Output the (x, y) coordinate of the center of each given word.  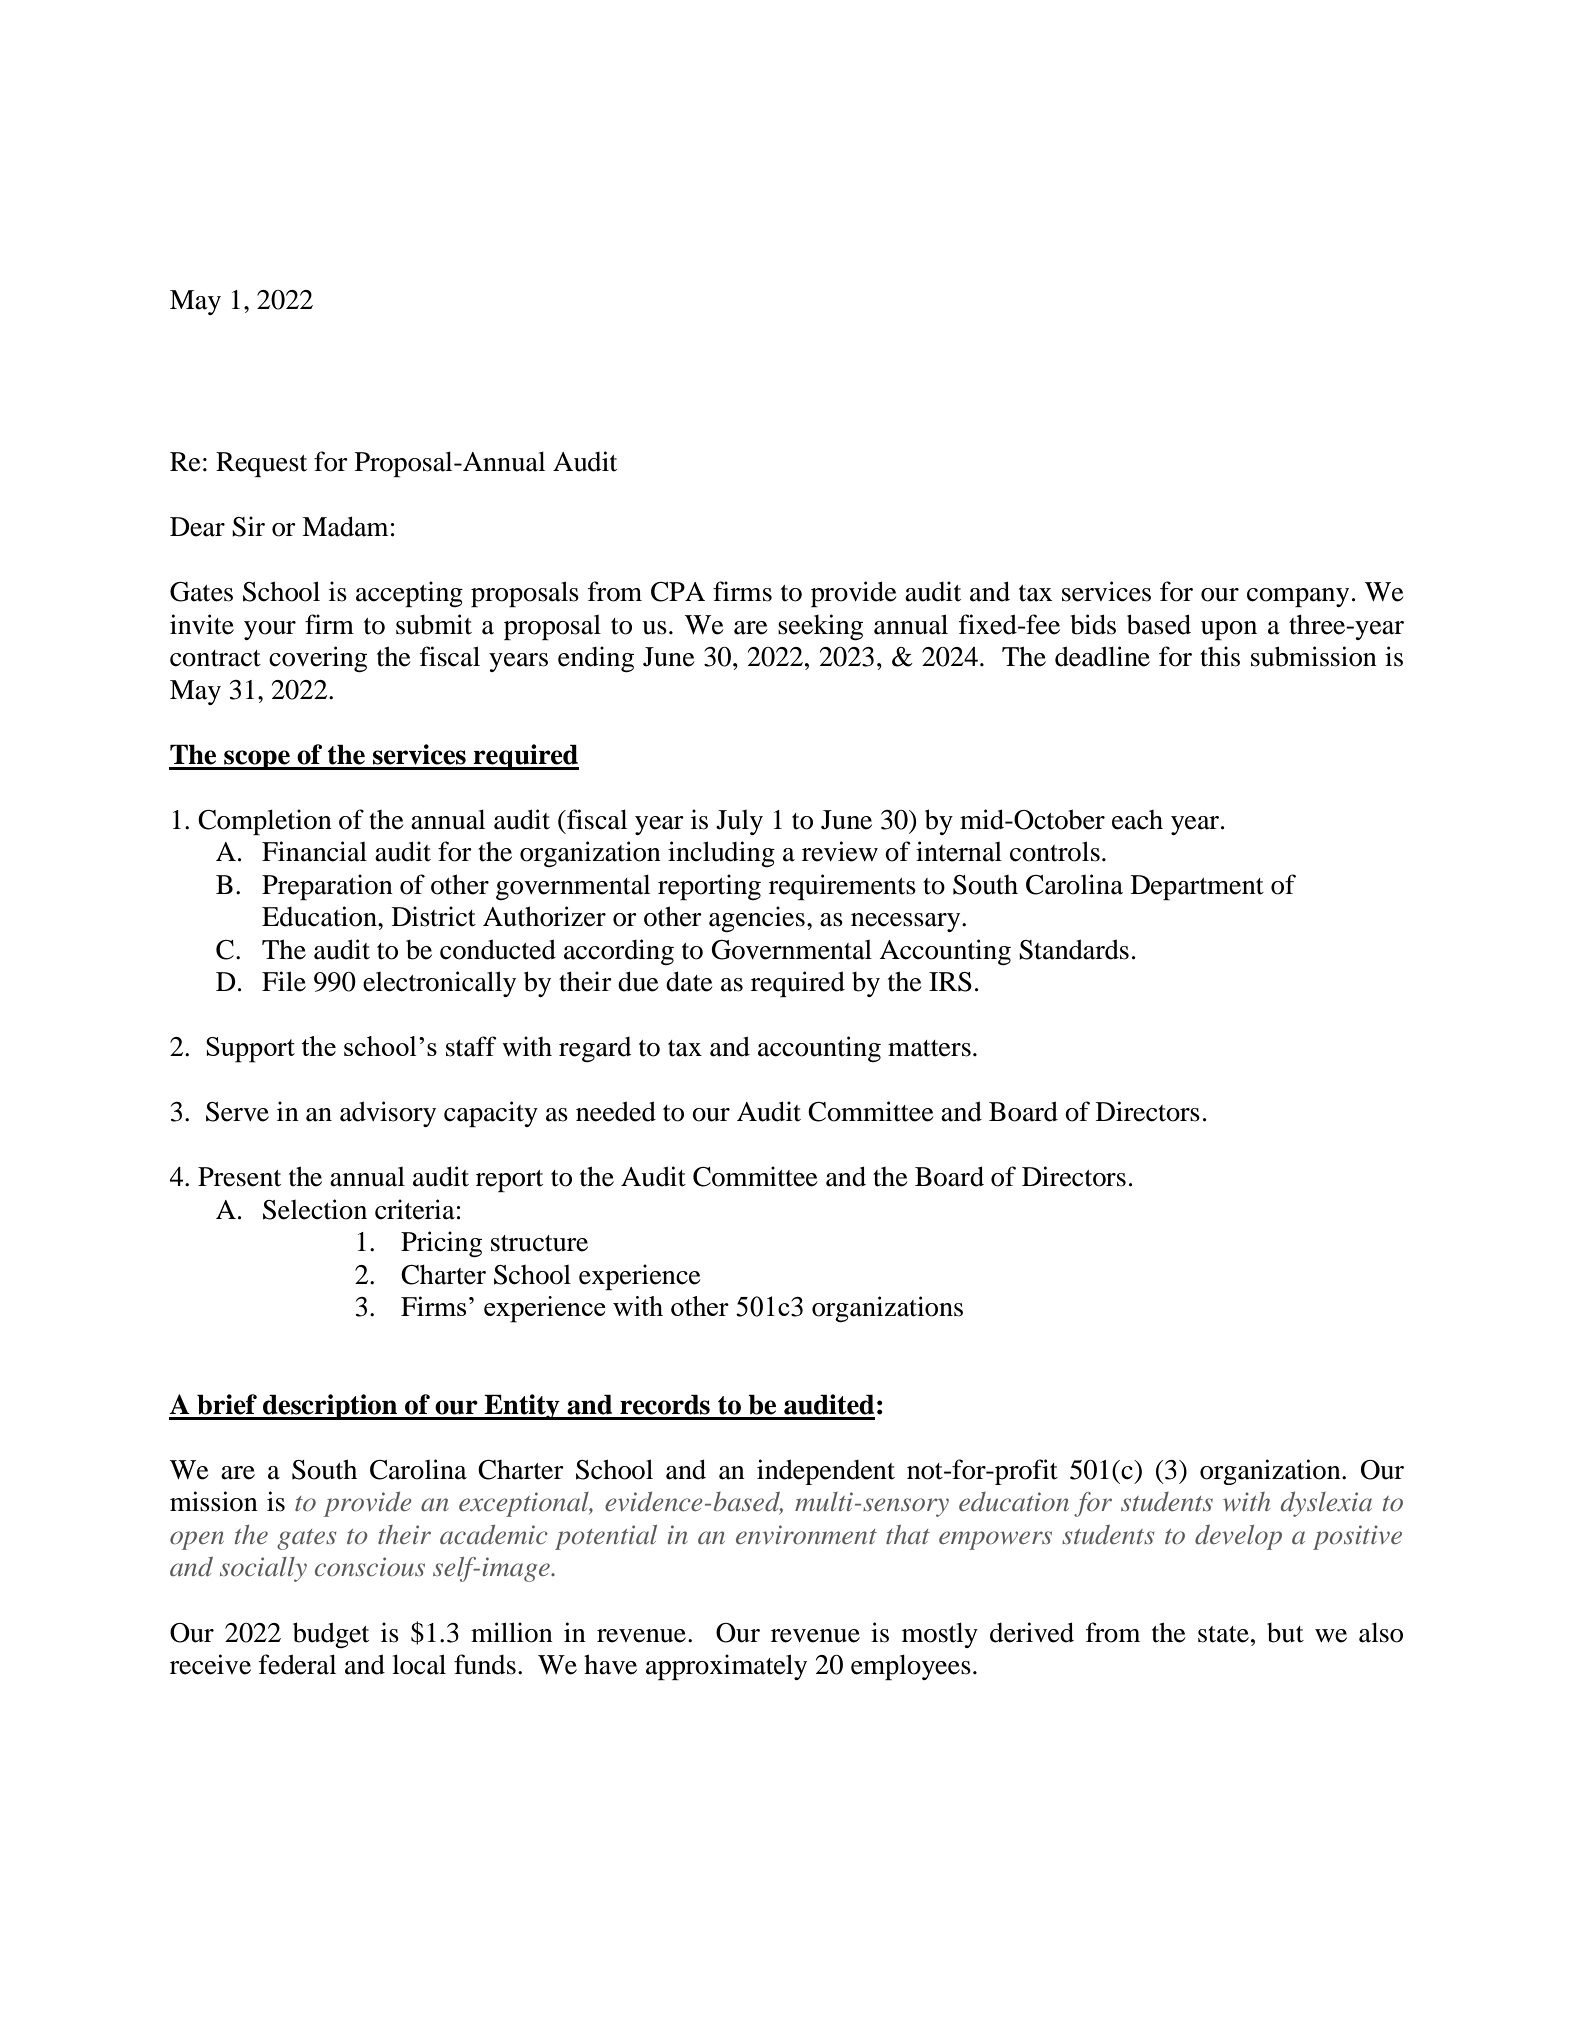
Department (1197, 887)
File (284, 981)
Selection (315, 1209)
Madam (345, 526)
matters (929, 1048)
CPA (678, 592)
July (739, 822)
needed (616, 1111)
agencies (757, 919)
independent (826, 1472)
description (330, 1407)
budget (331, 1635)
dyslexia (1326, 1504)
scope (257, 760)
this (1220, 656)
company (1298, 597)
